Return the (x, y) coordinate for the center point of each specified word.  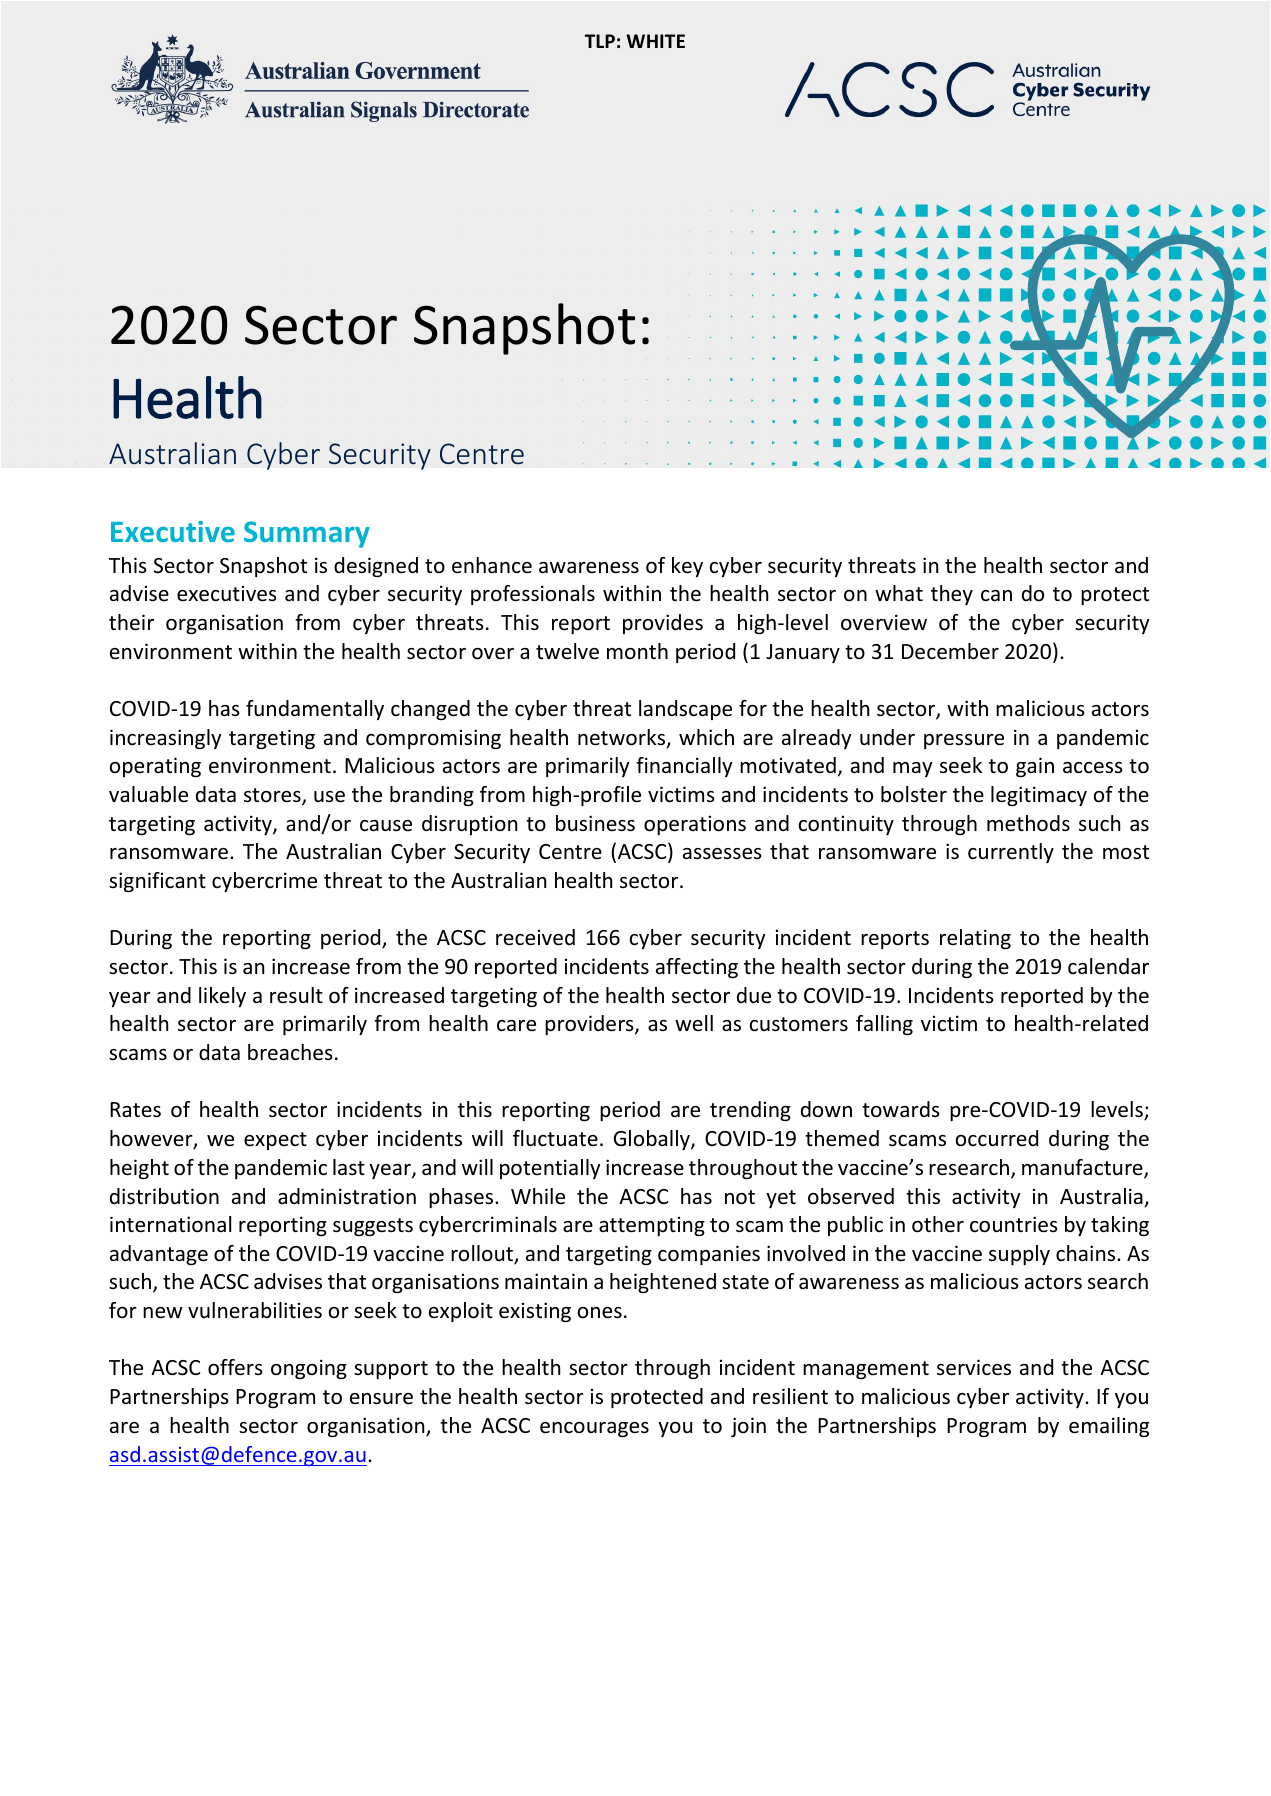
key (687, 567)
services (974, 1367)
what (899, 593)
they (952, 595)
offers (235, 1367)
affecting (697, 968)
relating (975, 939)
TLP (600, 41)
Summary (307, 534)
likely (222, 997)
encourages (594, 1429)
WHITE (655, 41)
